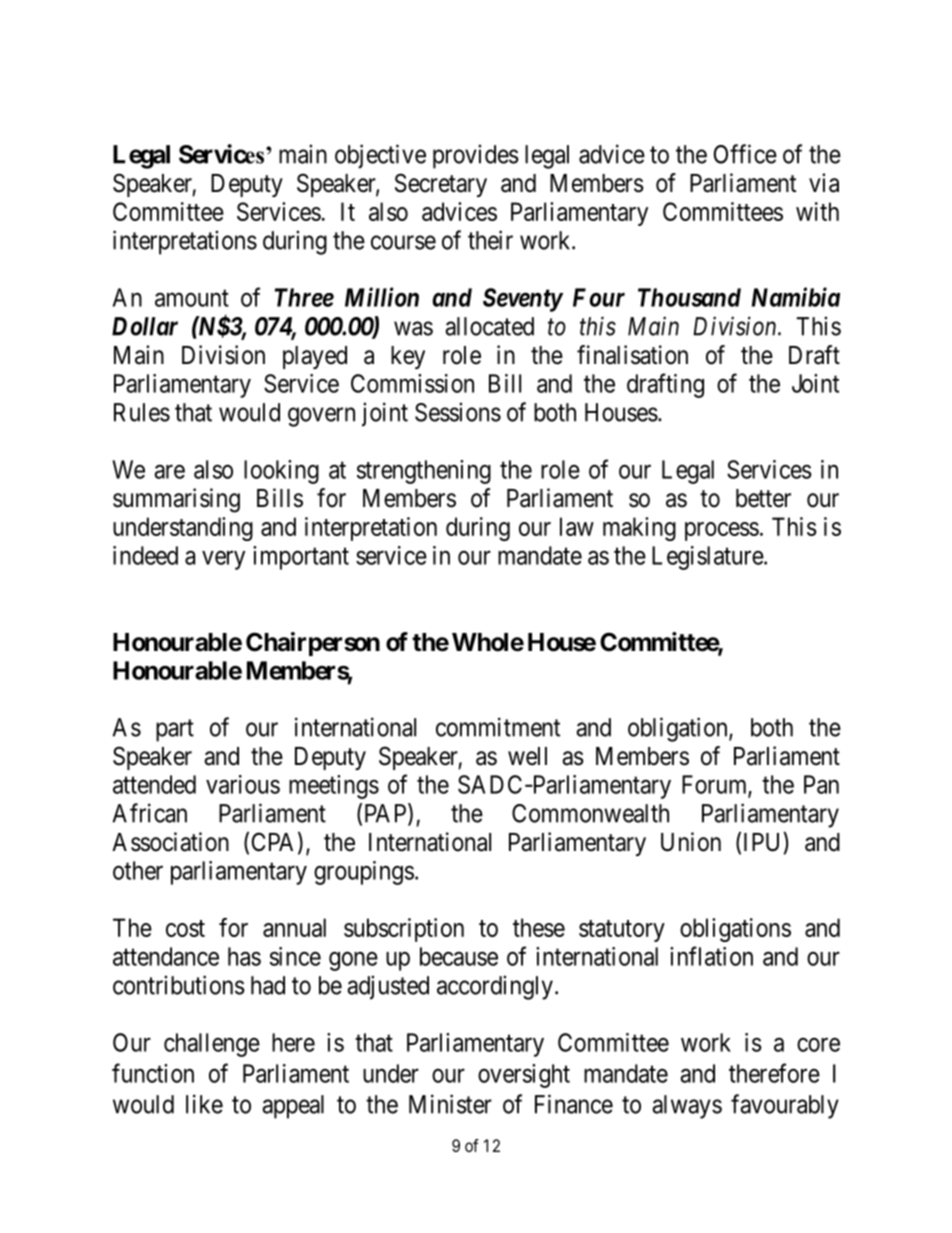  I want to click on Pan, so click(821, 784).
